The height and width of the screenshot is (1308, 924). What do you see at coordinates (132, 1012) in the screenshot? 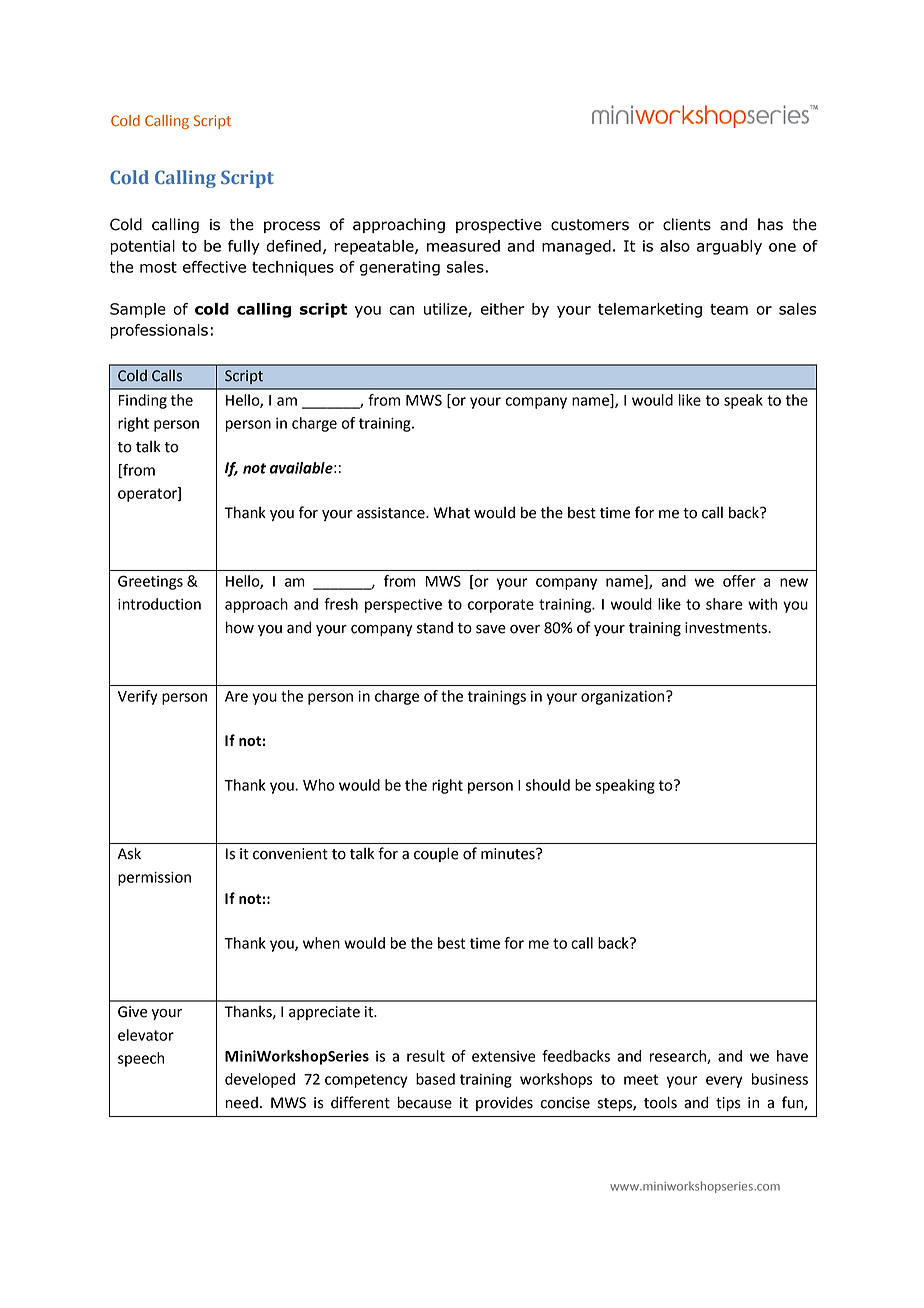
I see `Give` at bounding box center [132, 1012].
